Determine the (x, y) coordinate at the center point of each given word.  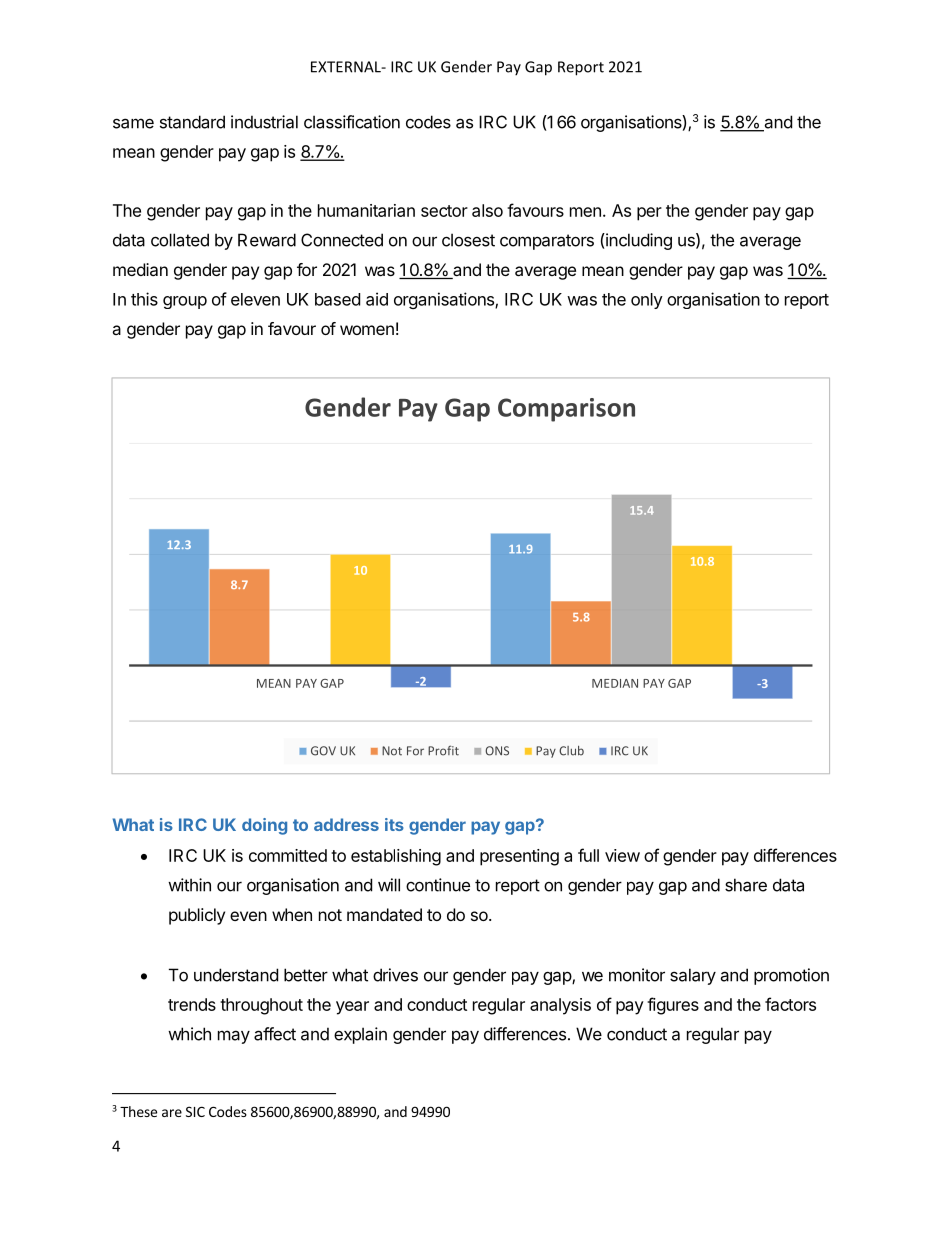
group (185, 302)
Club (571, 751)
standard (192, 122)
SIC (195, 1111)
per (649, 214)
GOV (323, 751)
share (746, 885)
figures (673, 1006)
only (647, 301)
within (189, 885)
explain (360, 1035)
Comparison (566, 410)
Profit (443, 750)
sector (444, 211)
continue (438, 885)
